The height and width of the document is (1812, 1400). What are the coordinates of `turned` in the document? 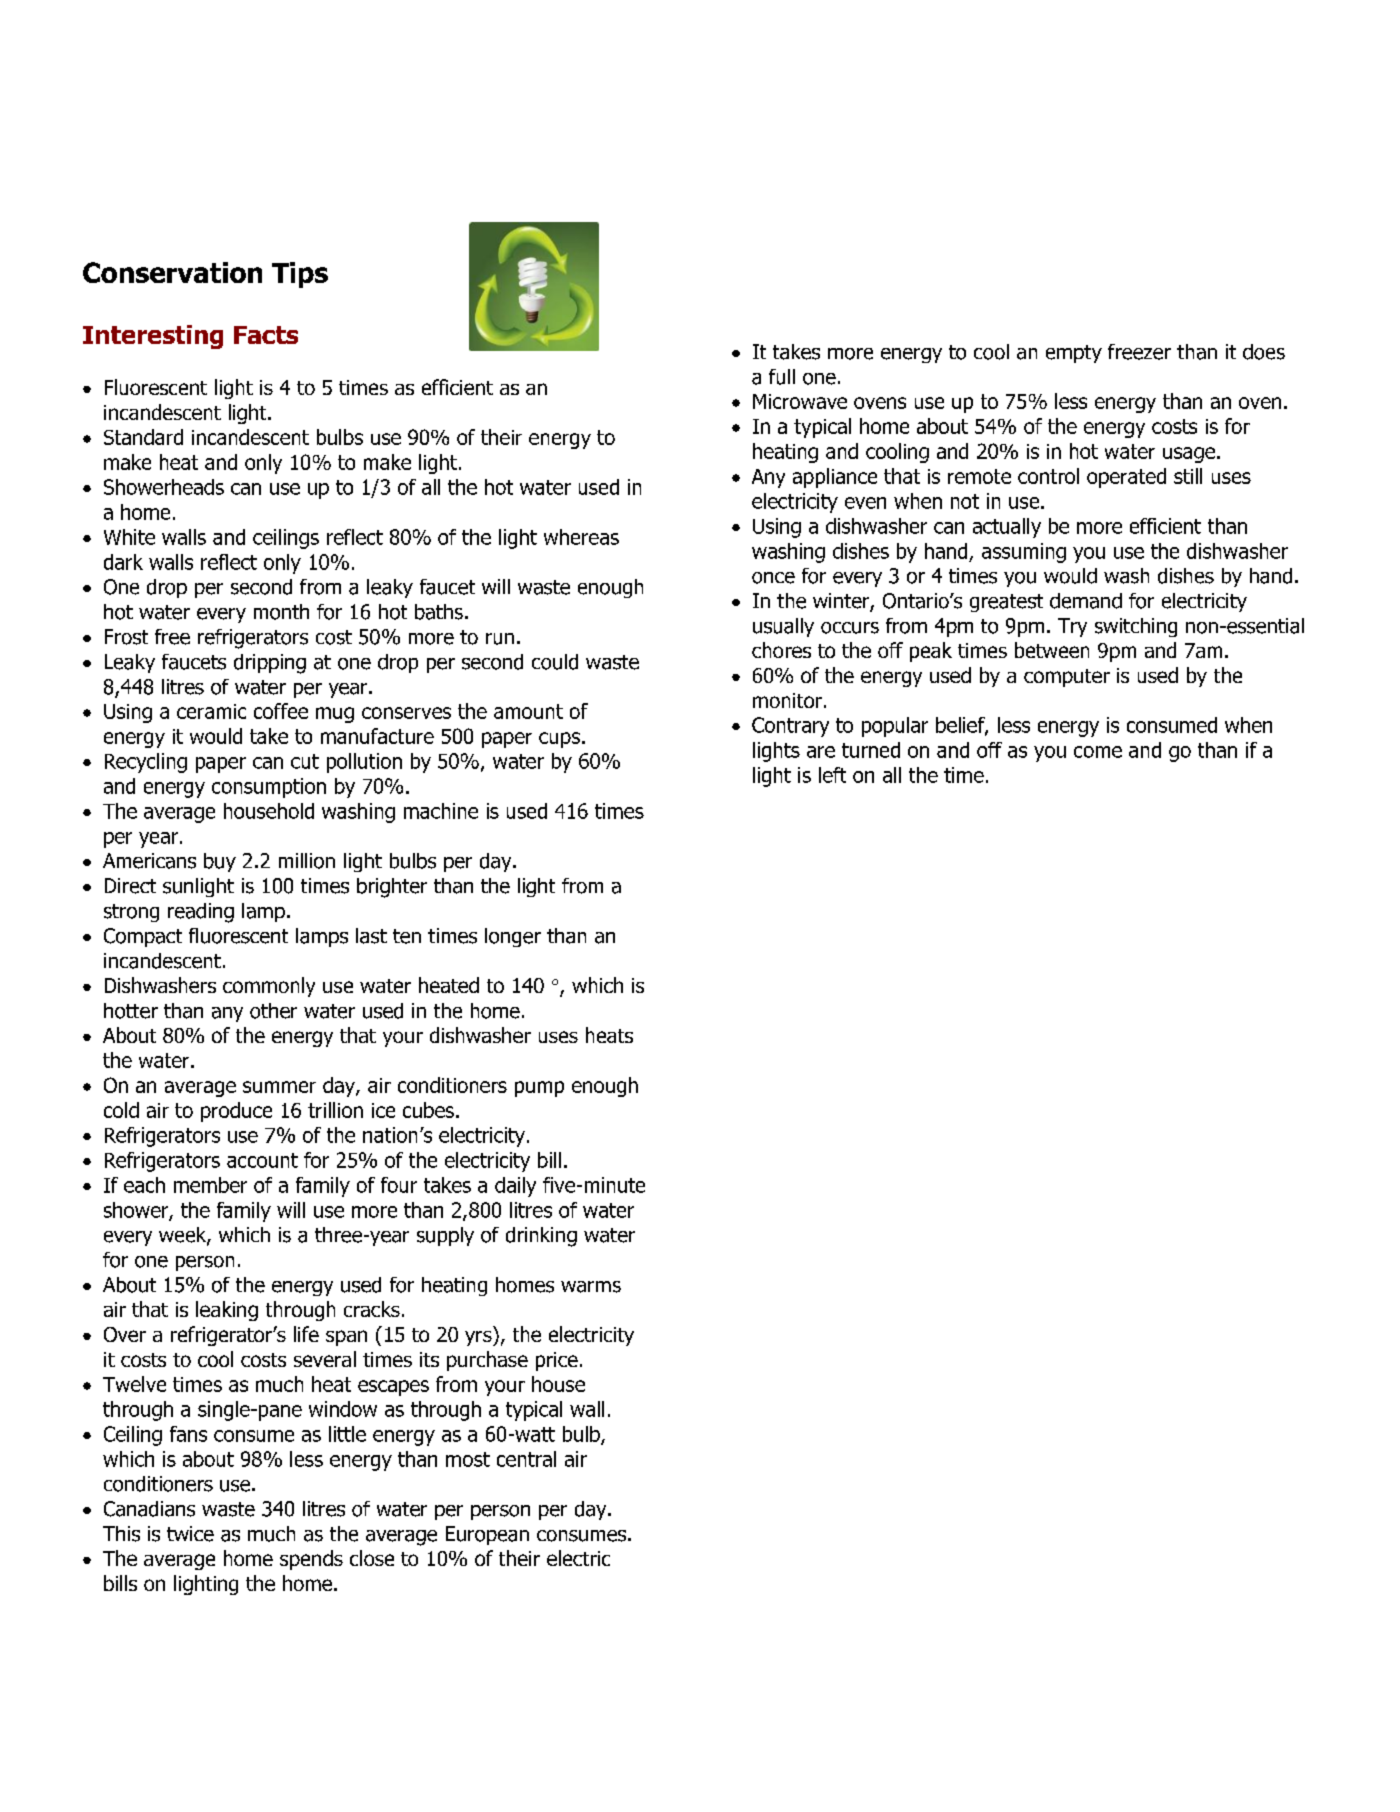 It's located at (871, 750).
